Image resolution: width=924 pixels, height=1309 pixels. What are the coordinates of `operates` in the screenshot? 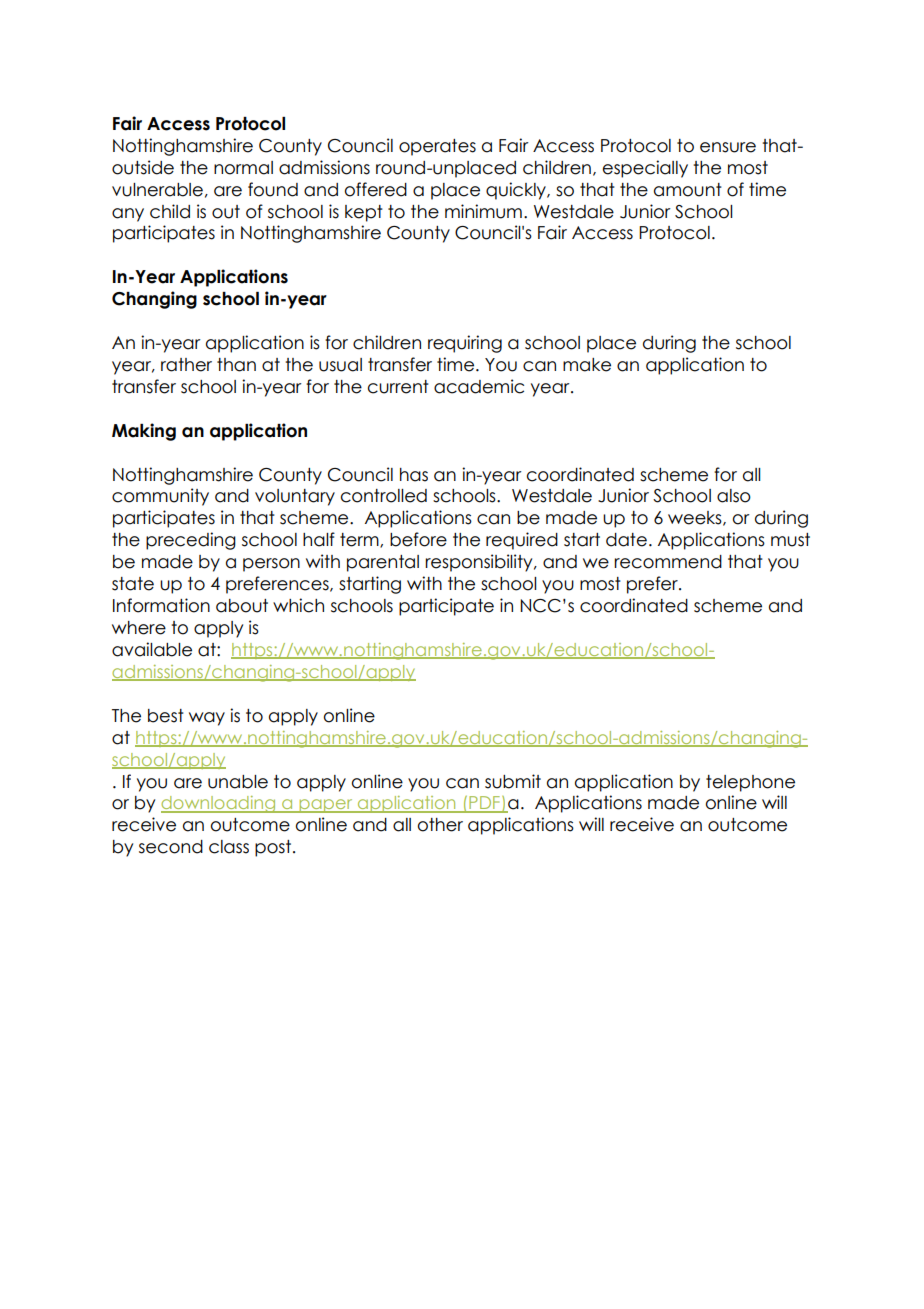 It's located at (437, 147).
